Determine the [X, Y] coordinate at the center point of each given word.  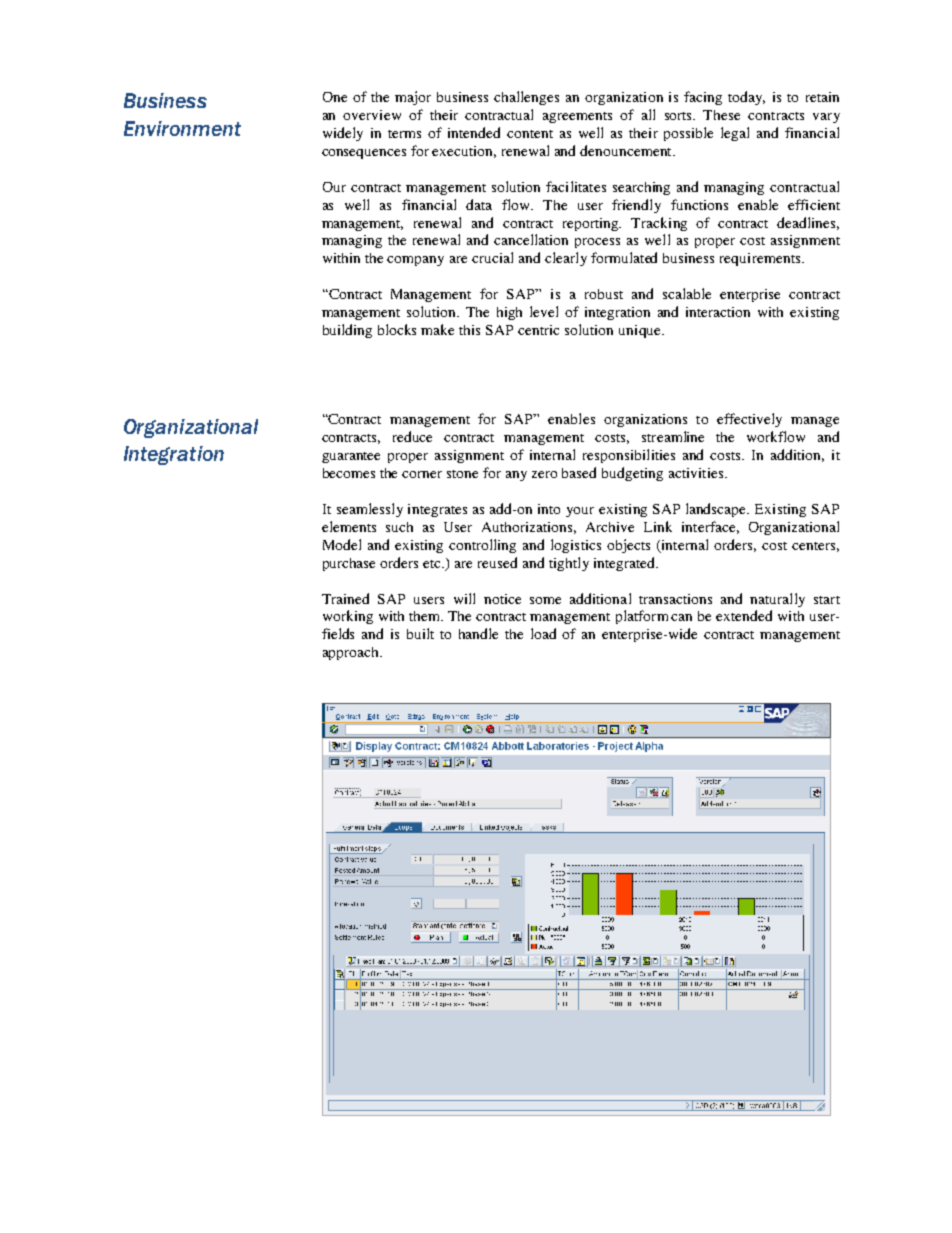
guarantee [351, 457]
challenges [526, 98]
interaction [718, 312]
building [347, 331]
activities [697, 473]
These [721, 115]
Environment [182, 128]
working [348, 617]
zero [544, 474]
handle [478, 633]
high [509, 313]
